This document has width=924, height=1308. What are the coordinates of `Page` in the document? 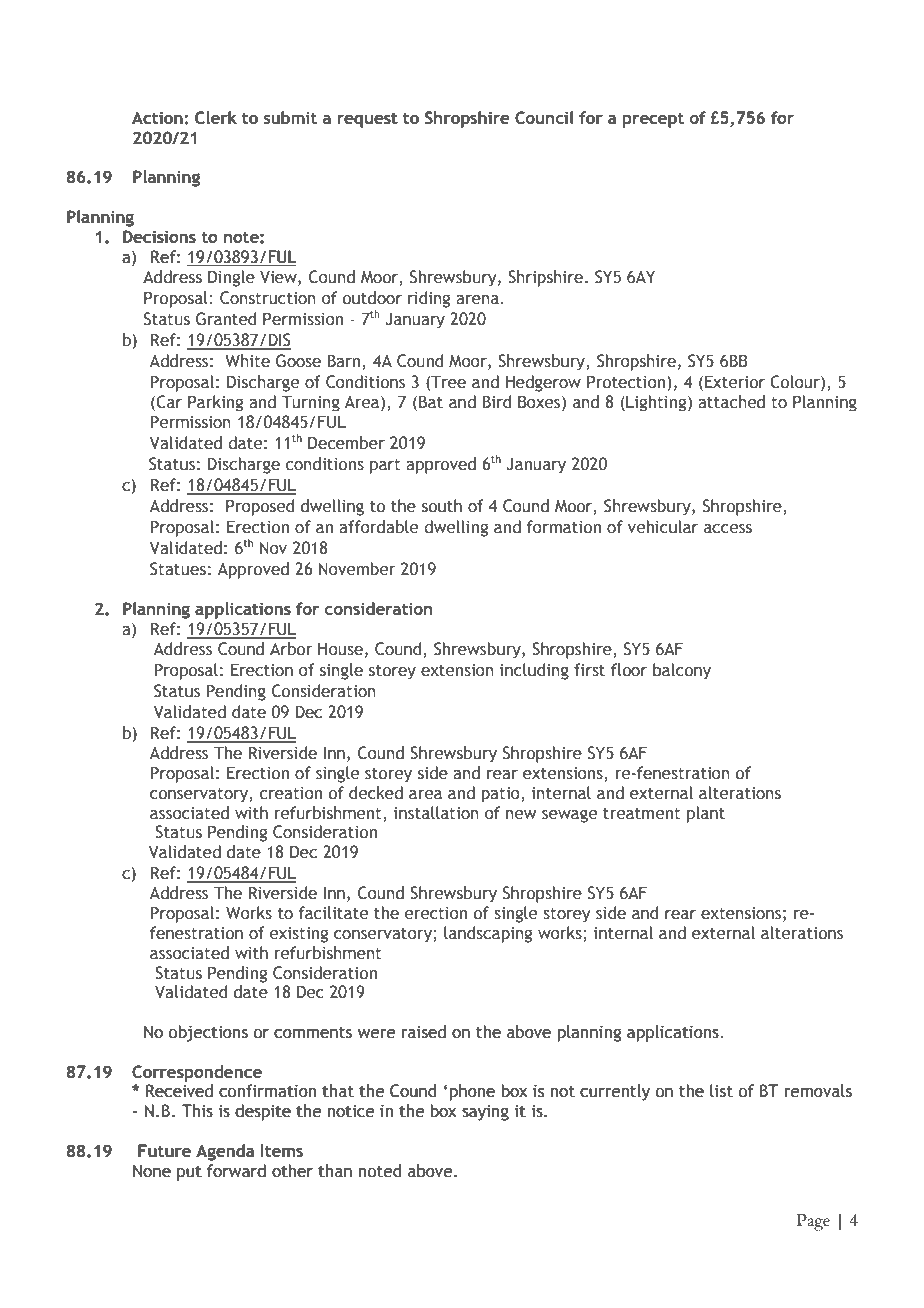 It's located at (813, 1222).
